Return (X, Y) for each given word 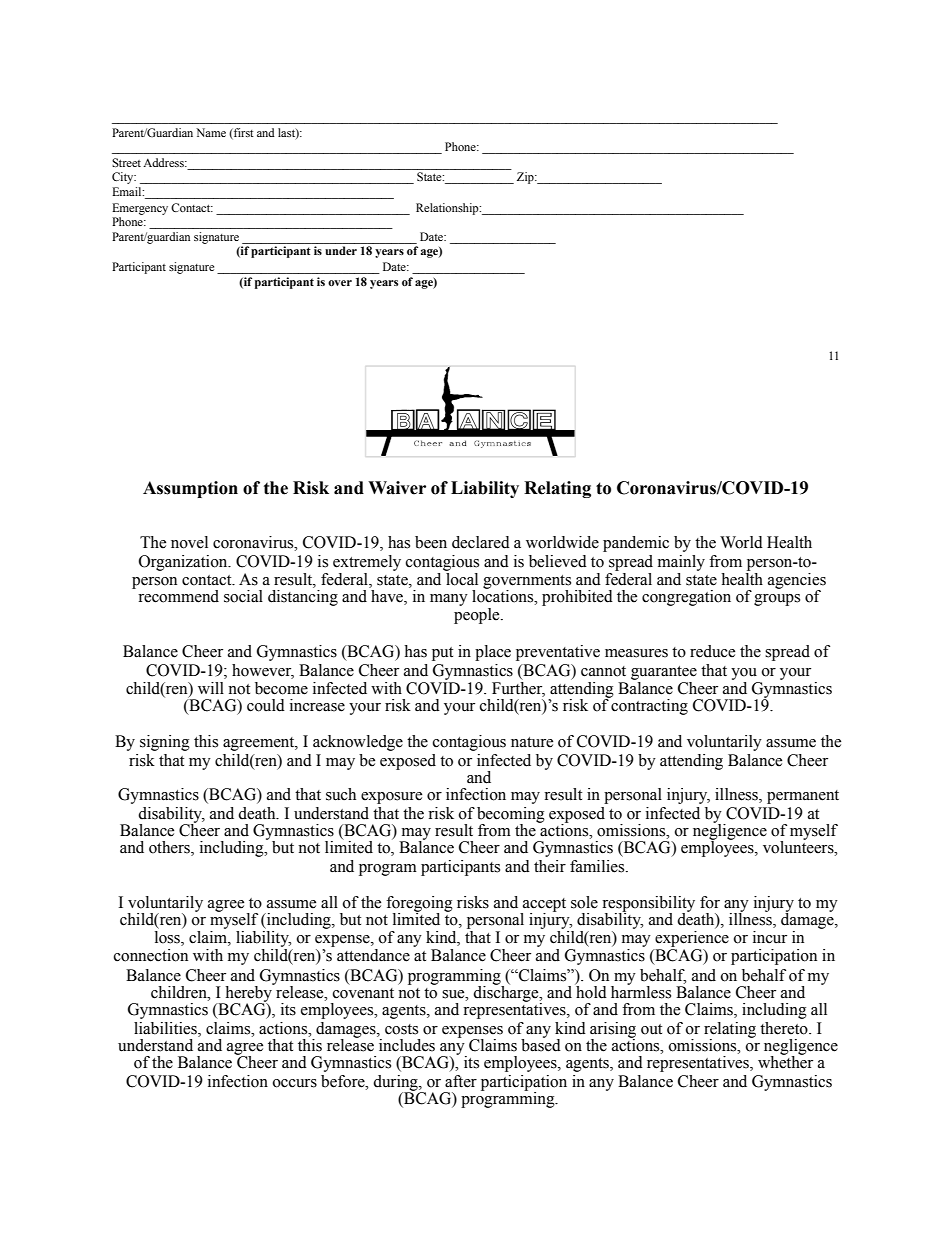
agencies (797, 582)
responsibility (648, 905)
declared (481, 542)
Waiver (397, 488)
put (442, 654)
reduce (712, 651)
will (211, 688)
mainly (681, 563)
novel (189, 542)
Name (211, 132)
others (170, 848)
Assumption (190, 489)
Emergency (140, 209)
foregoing (419, 905)
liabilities (166, 1028)
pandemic (636, 544)
